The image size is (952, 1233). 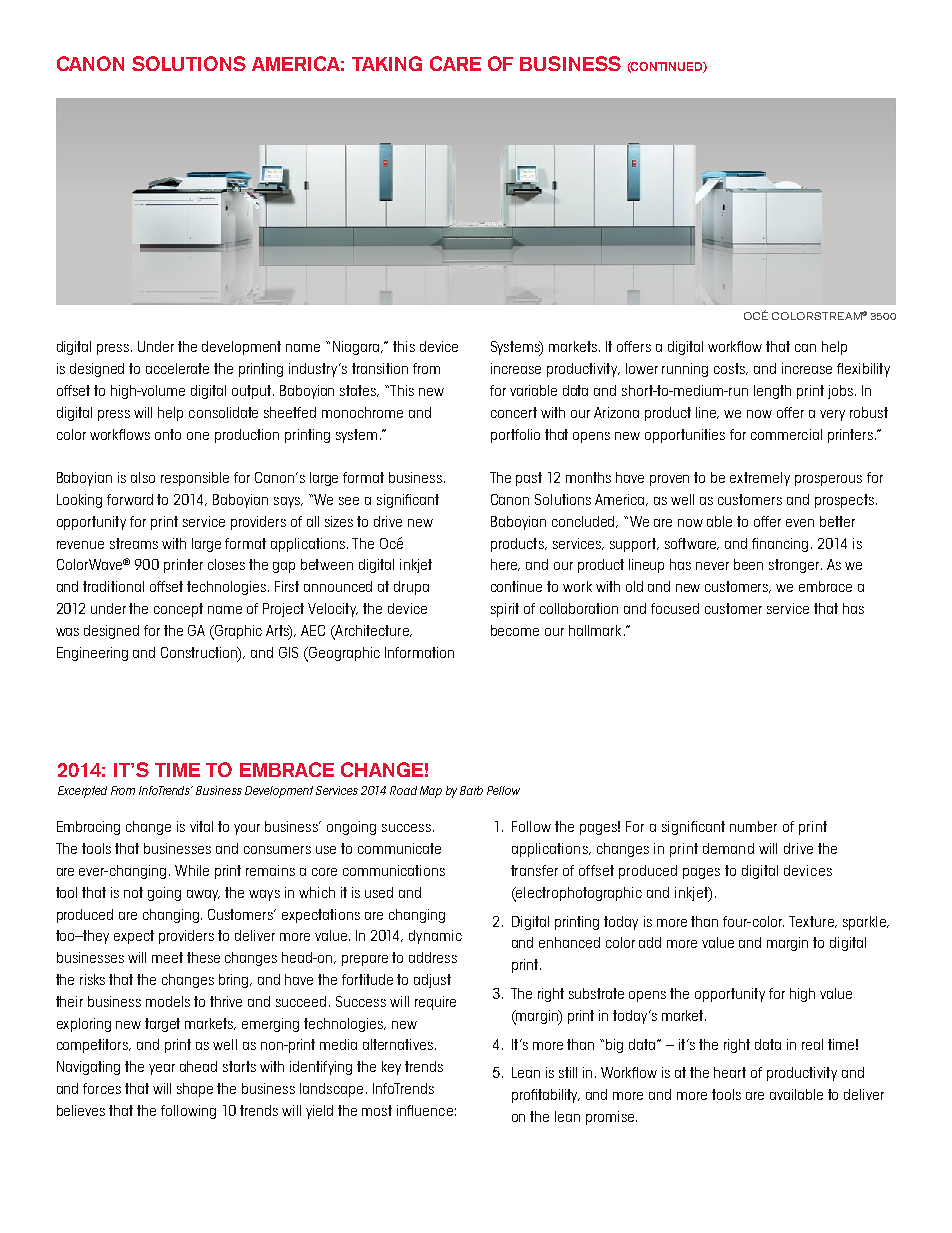 I want to click on portfolio, so click(x=515, y=436).
